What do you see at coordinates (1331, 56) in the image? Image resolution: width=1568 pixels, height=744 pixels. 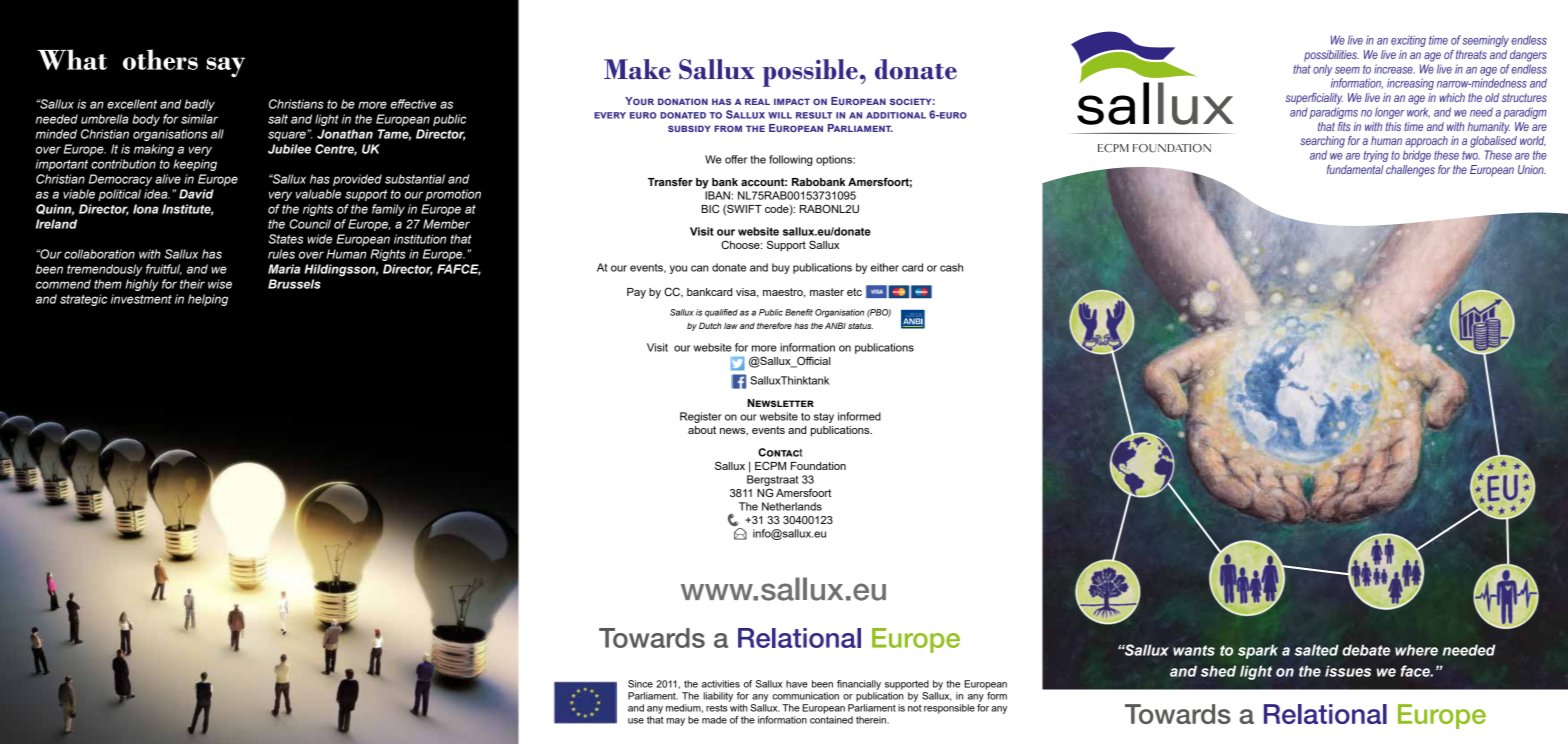 I see `possibilities` at bounding box center [1331, 56].
